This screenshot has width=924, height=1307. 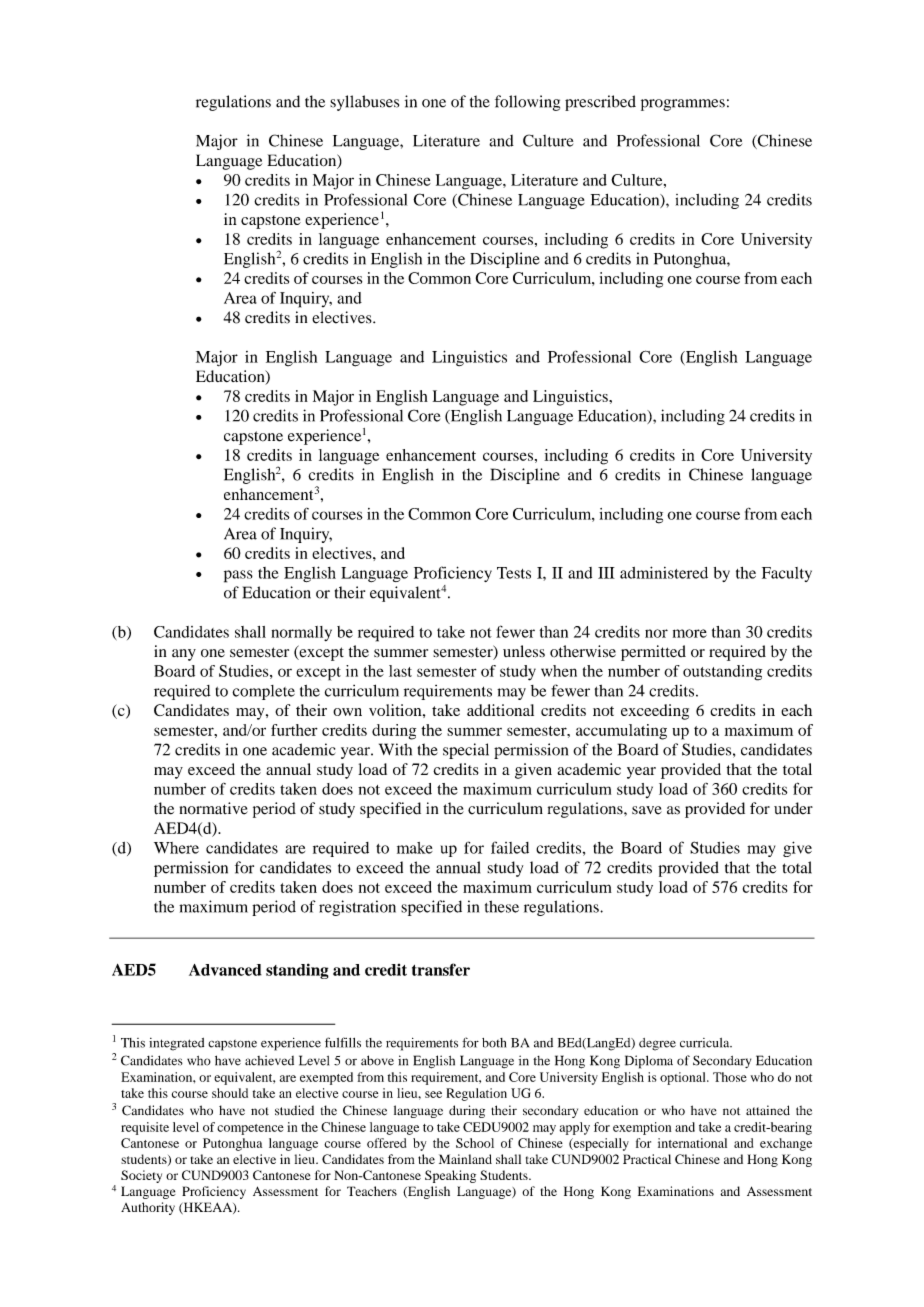 What do you see at coordinates (664, 572) in the screenshot?
I see `administered` at bounding box center [664, 572].
